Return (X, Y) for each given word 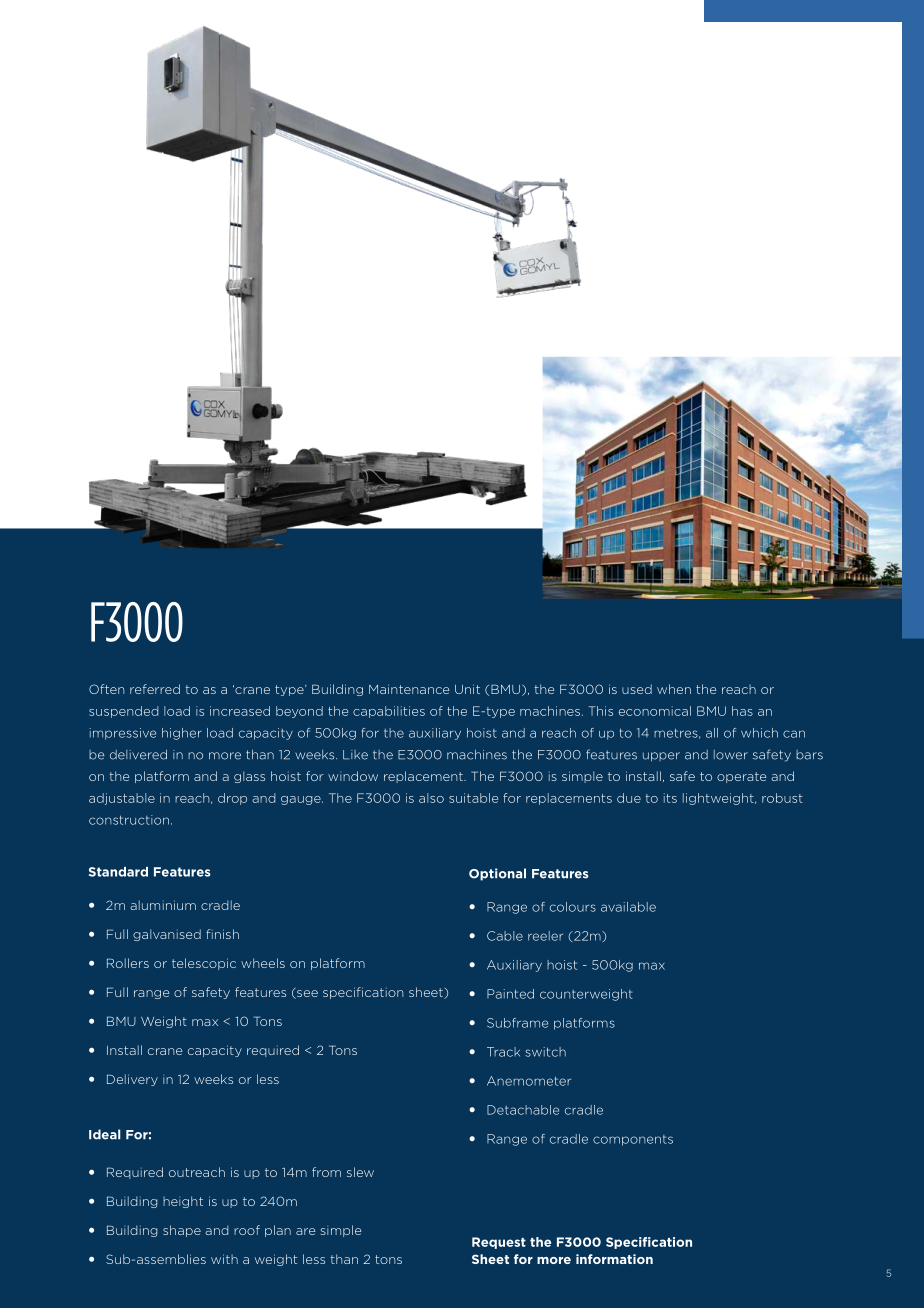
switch (545, 1052)
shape (182, 1231)
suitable (473, 798)
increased (240, 711)
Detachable (523, 1110)
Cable (505, 936)
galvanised (167, 935)
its (670, 798)
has (742, 711)
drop (232, 799)
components (633, 1140)
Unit (467, 689)
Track (503, 1052)
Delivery (132, 1080)
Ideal (105, 1134)
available (628, 907)
